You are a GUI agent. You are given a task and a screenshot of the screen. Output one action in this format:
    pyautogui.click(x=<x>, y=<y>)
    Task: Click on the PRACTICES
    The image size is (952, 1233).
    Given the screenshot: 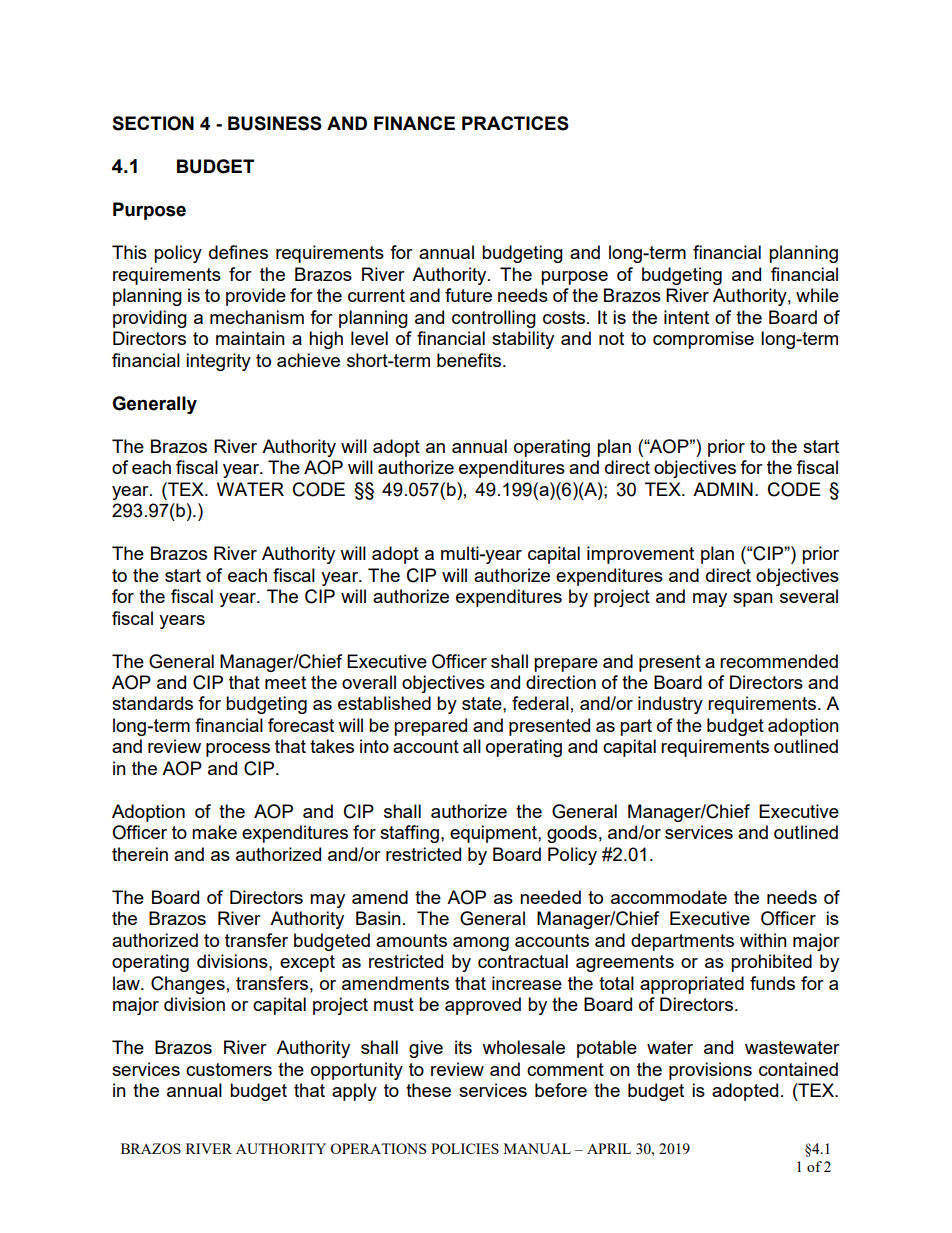 What is the action you would take?
    pyautogui.click(x=515, y=123)
